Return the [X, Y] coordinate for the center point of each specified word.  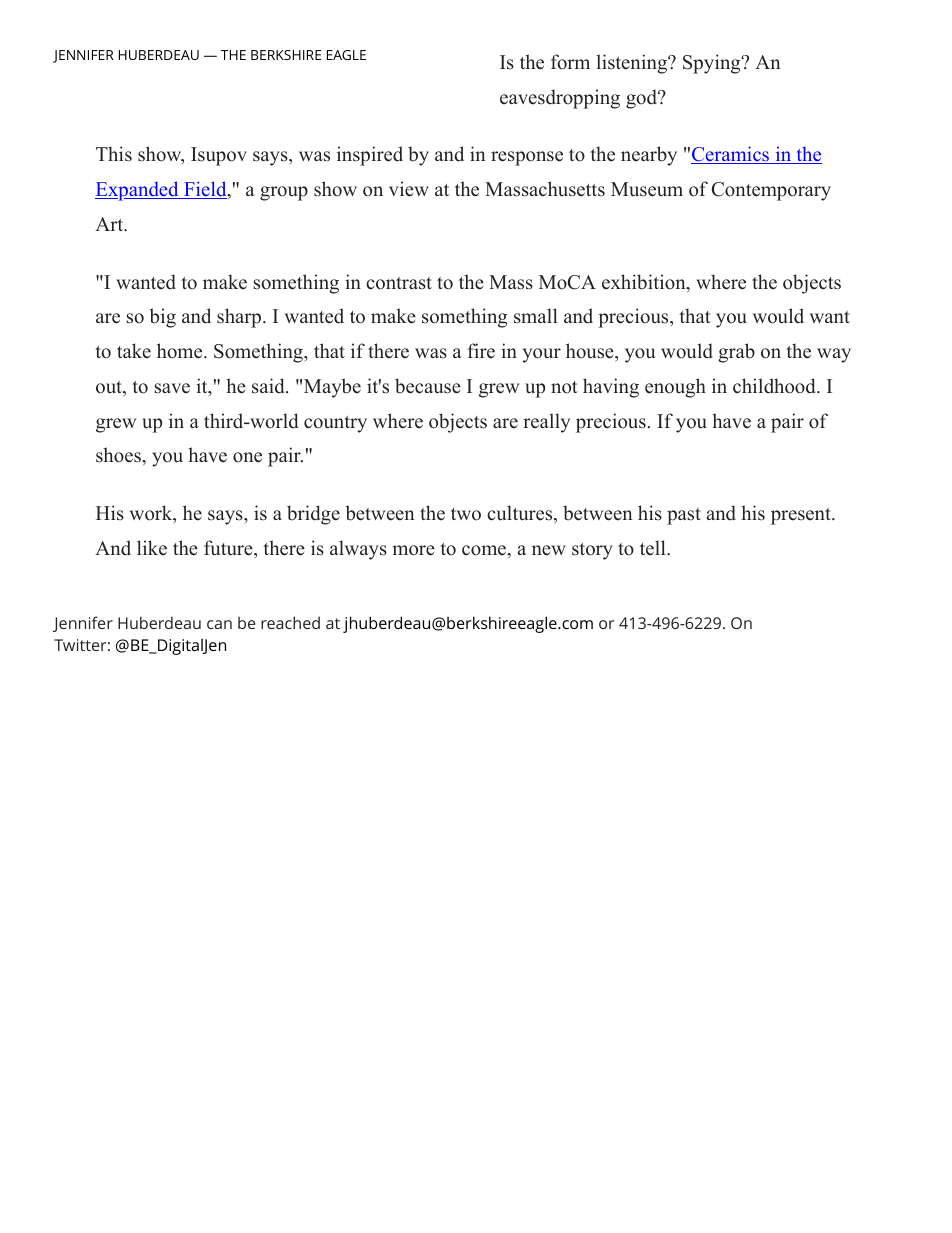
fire [481, 351]
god [642, 99]
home [181, 351]
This [114, 154]
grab [736, 353]
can [219, 624]
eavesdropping [560, 99]
